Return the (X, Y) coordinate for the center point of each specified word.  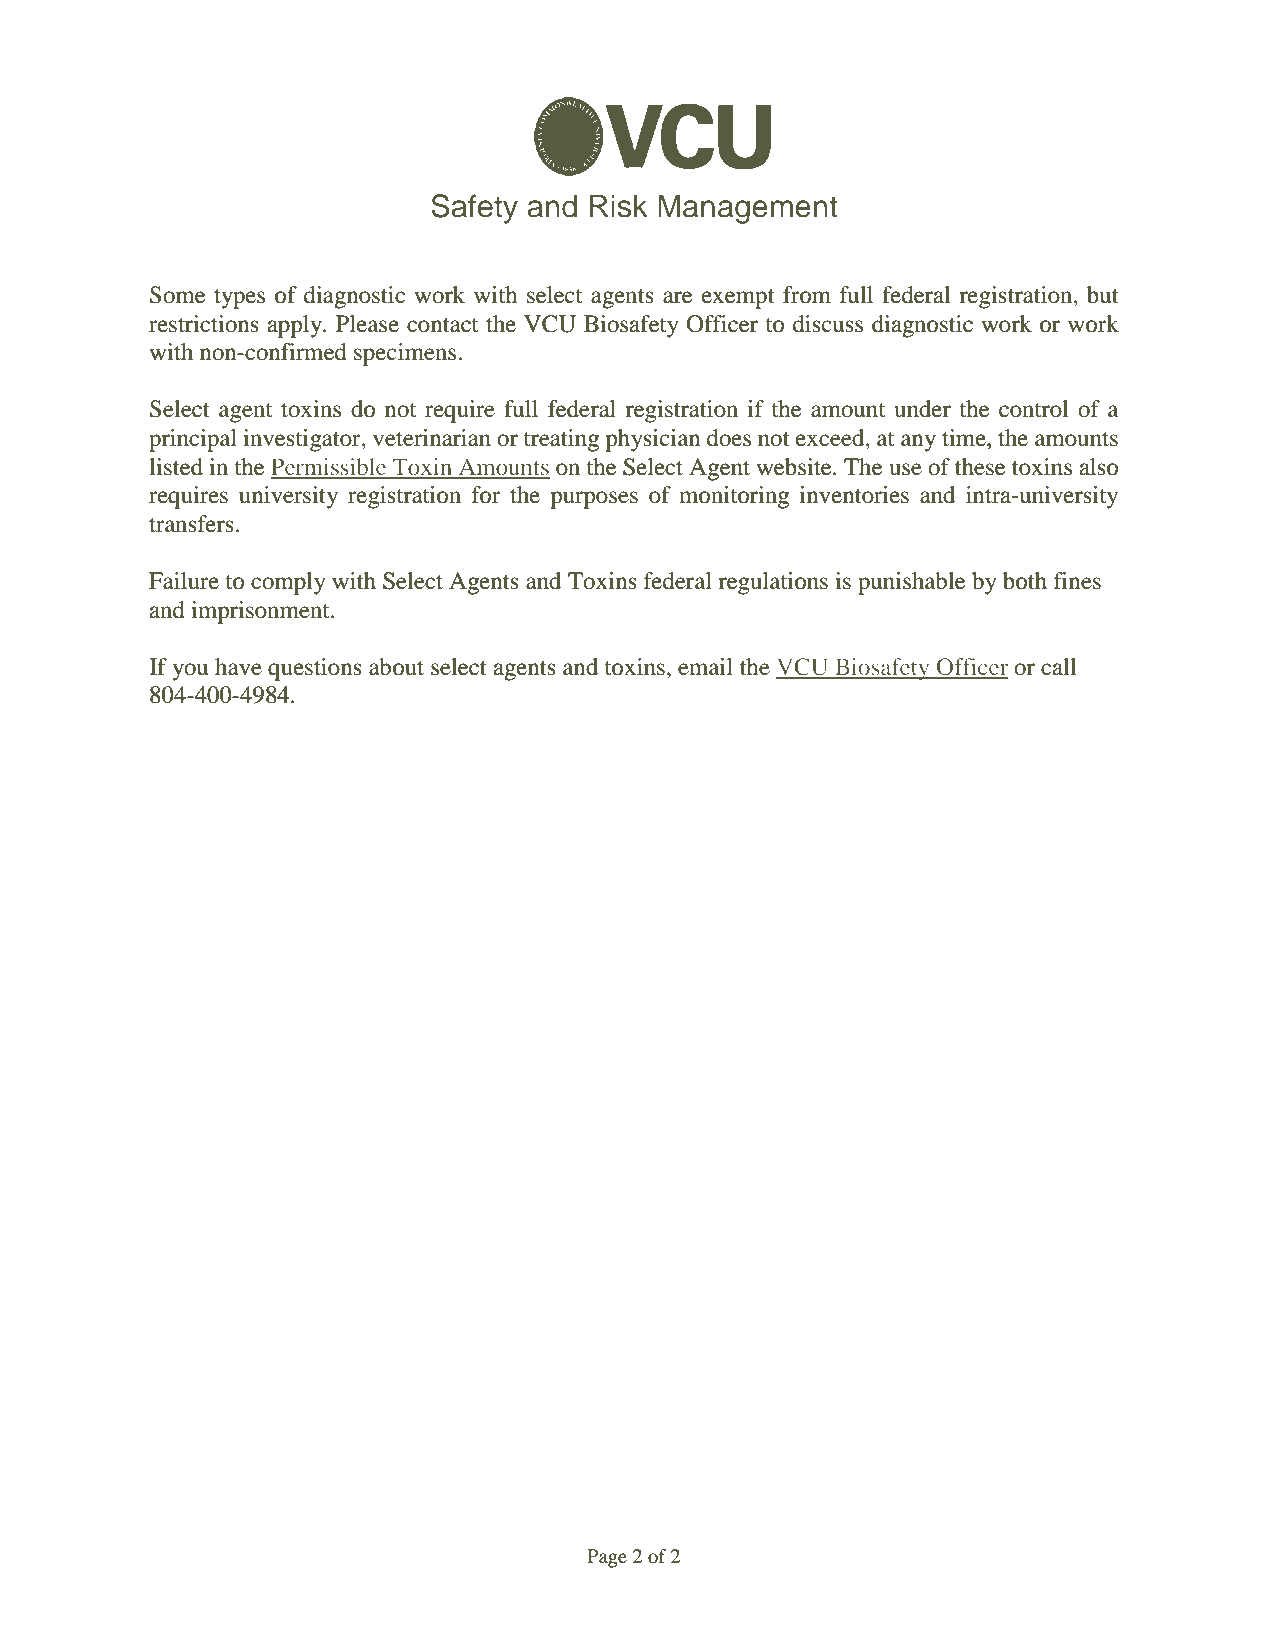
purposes (594, 500)
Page (607, 1558)
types (239, 299)
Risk (619, 206)
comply (288, 583)
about (396, 667)
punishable (911, 583)
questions (315, 669)
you (190, 672)
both (1025, 581)
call (1058, 667)
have (238, 667)
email (705, 667)
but (1103, 295)
